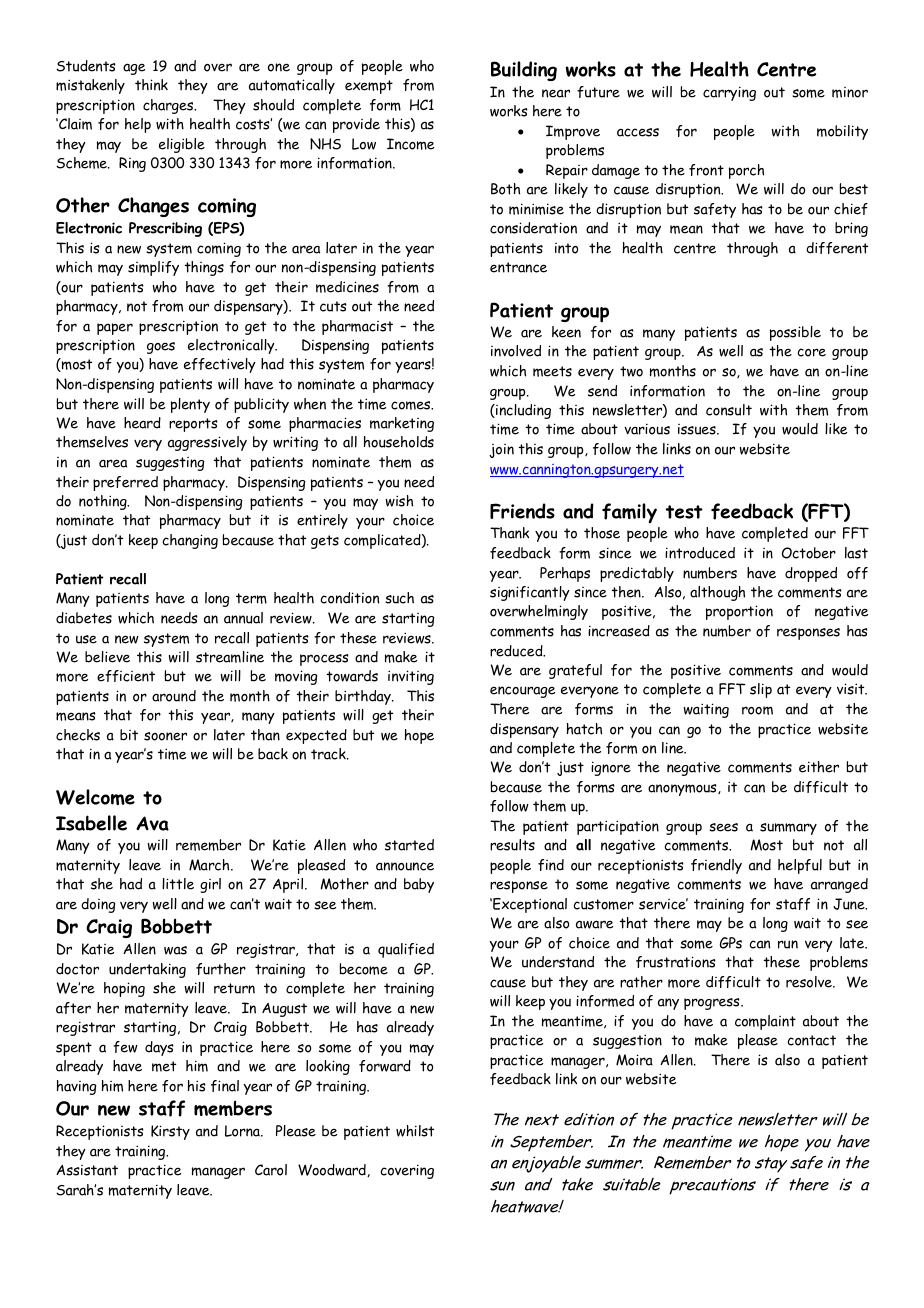 This screenshot has height=1308, width=924. I want to click on join, so click(501, 451).
